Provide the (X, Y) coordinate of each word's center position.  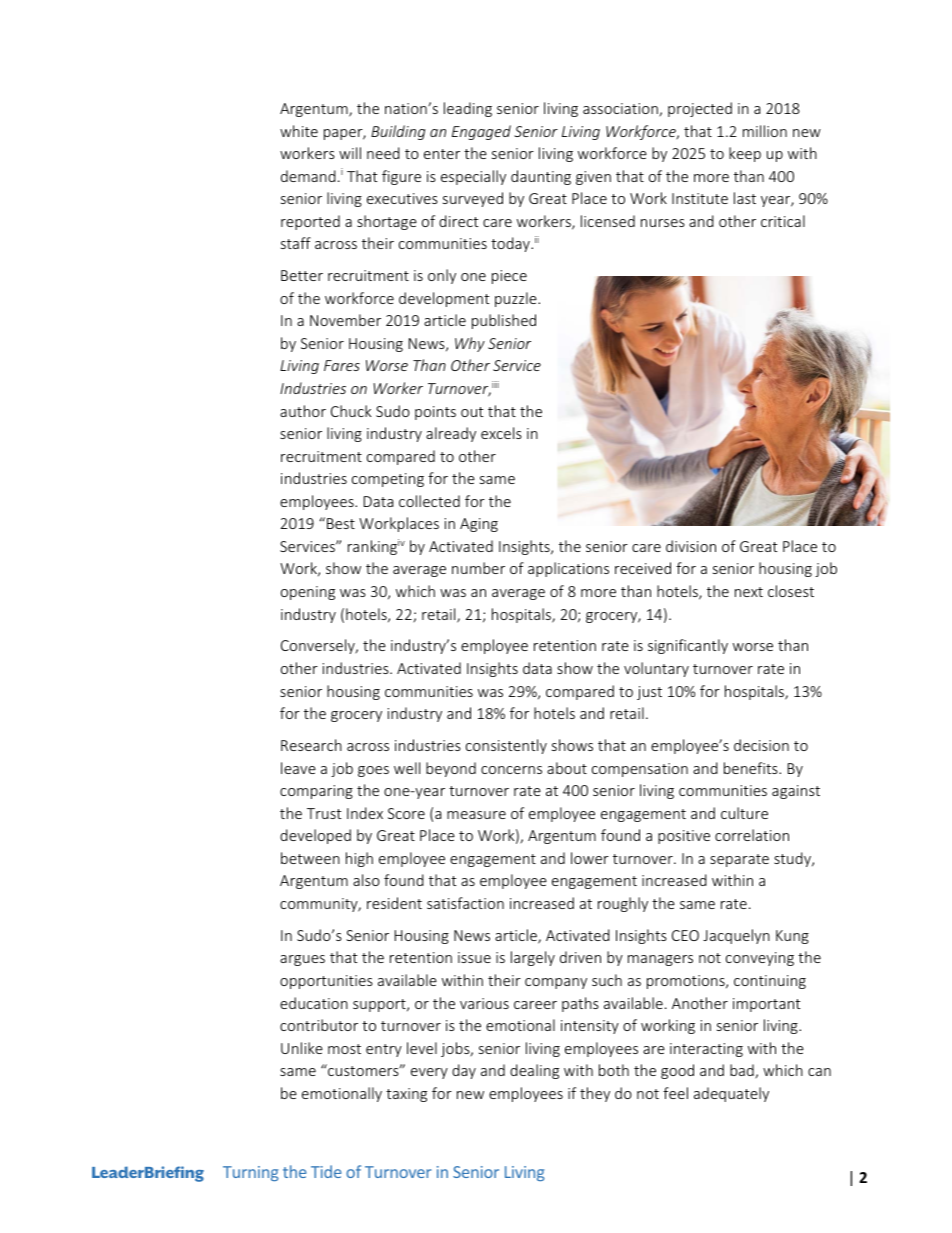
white (299, 131)
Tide (326, 1171)
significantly (688, 646)
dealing (534, 1071)
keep (745, 154)
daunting (541, 177)
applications (568, 569)
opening (308, 593)
